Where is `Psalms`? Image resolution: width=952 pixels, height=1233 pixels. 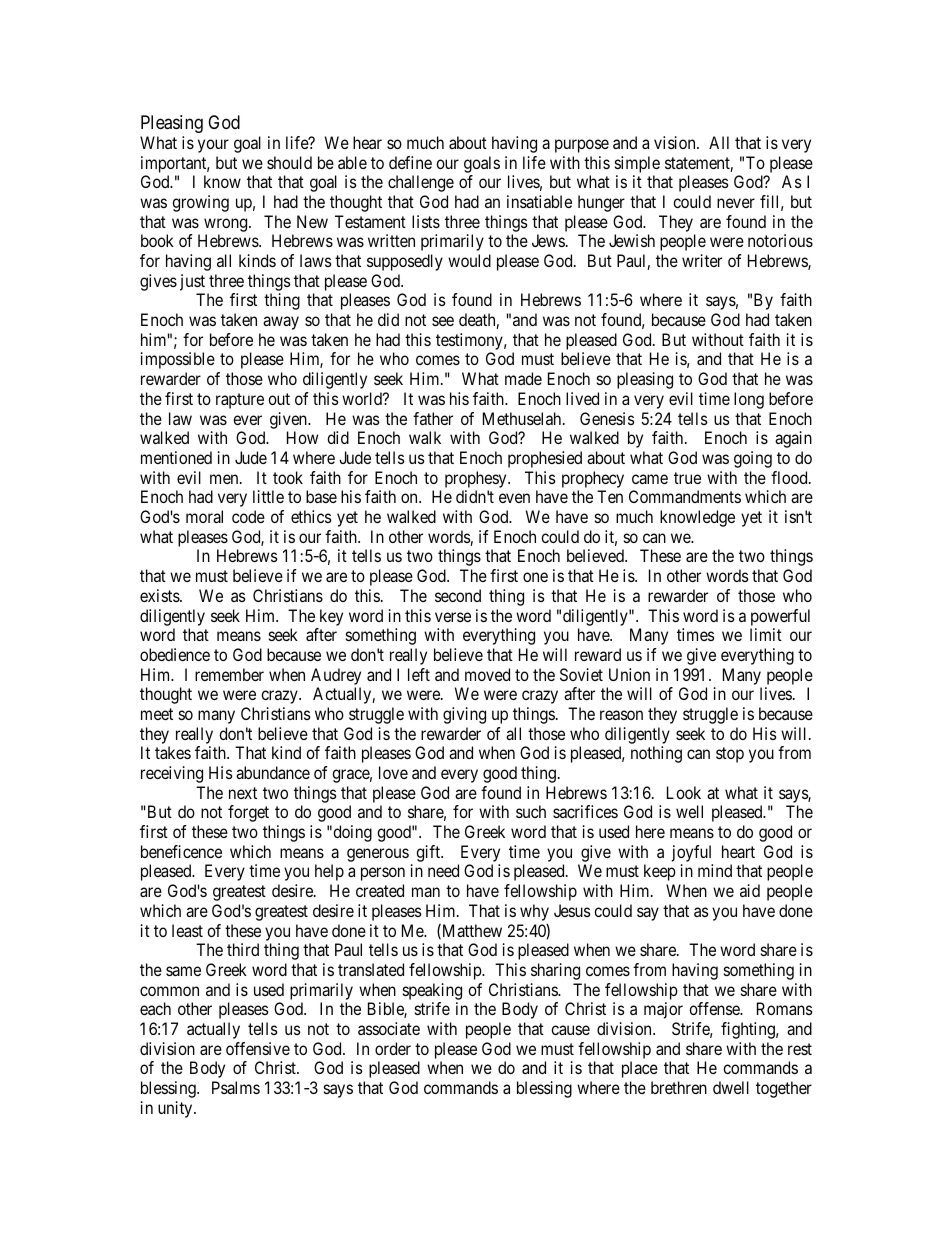 Psalms is located at coordinates (236, 1087).
